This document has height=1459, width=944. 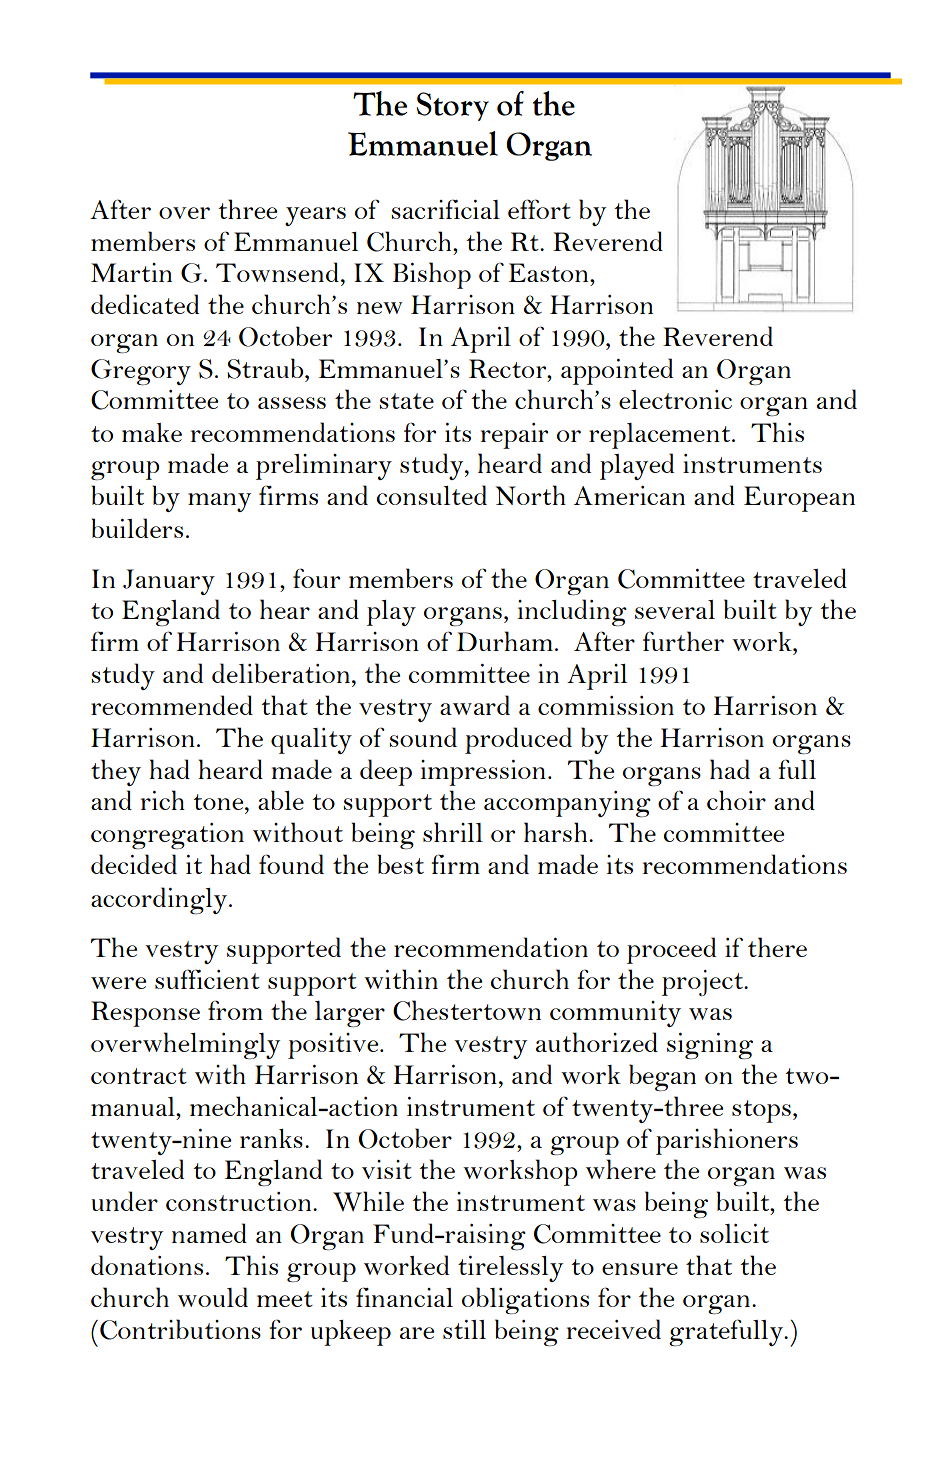 I want to click on would, so click(x=213, y=1297).
